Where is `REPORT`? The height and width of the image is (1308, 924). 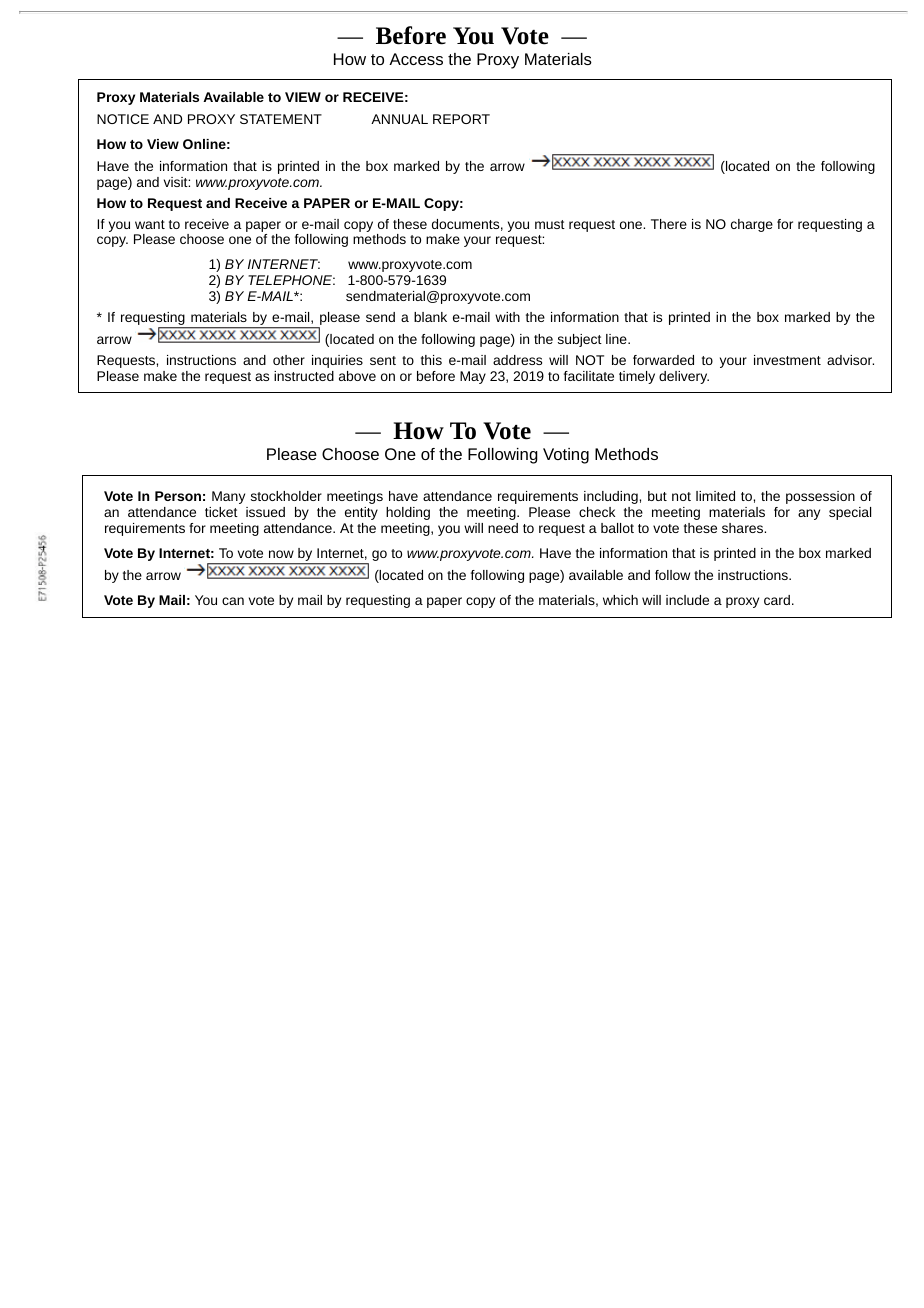
REPORT is located at coordinates (461, 119).
